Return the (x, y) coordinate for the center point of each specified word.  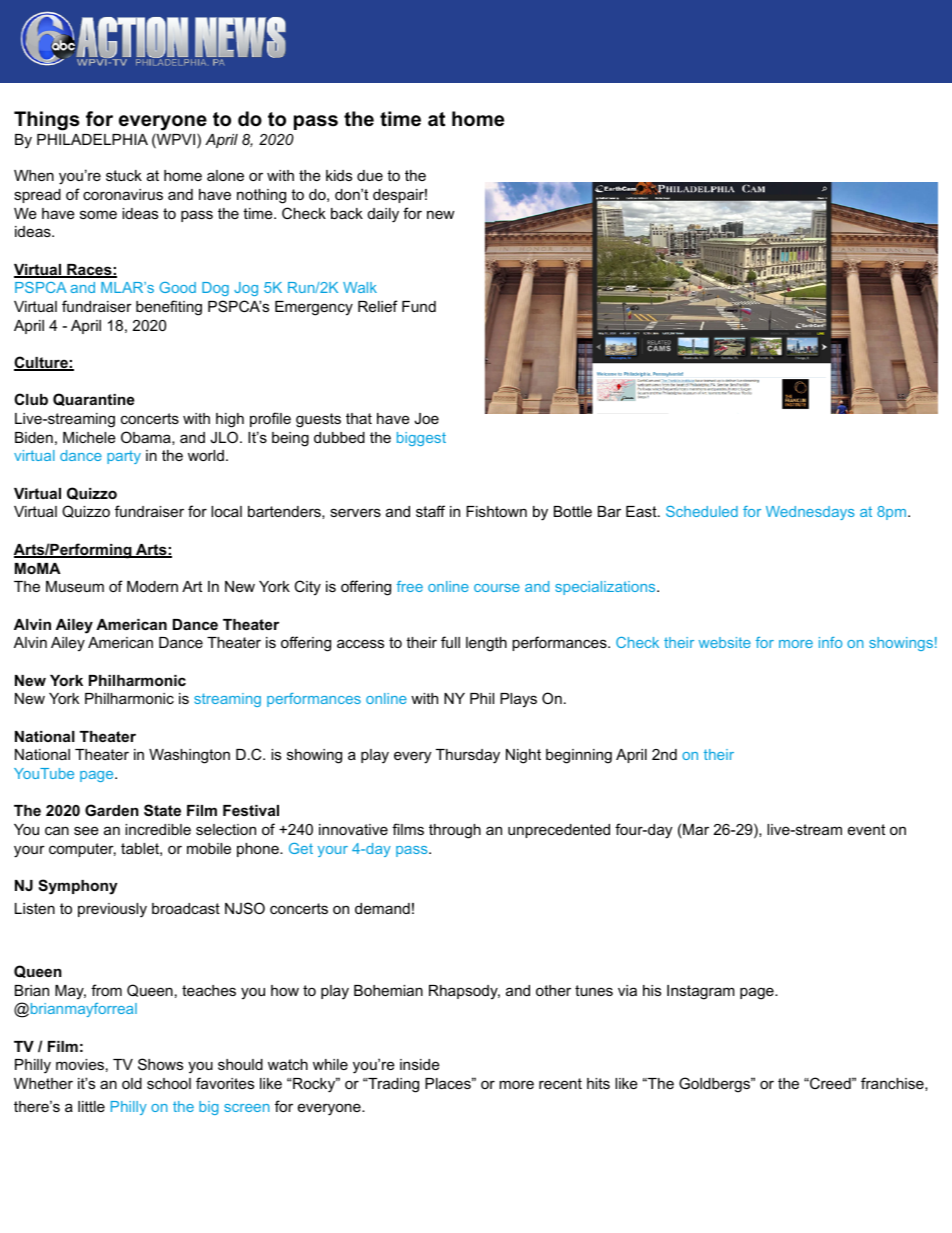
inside (420, 1064)
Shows (160, 1064)
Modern (152, 586)
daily (383, 215)
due (370, 175)
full (450, 642)
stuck (124, 175)
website (725, 642)
